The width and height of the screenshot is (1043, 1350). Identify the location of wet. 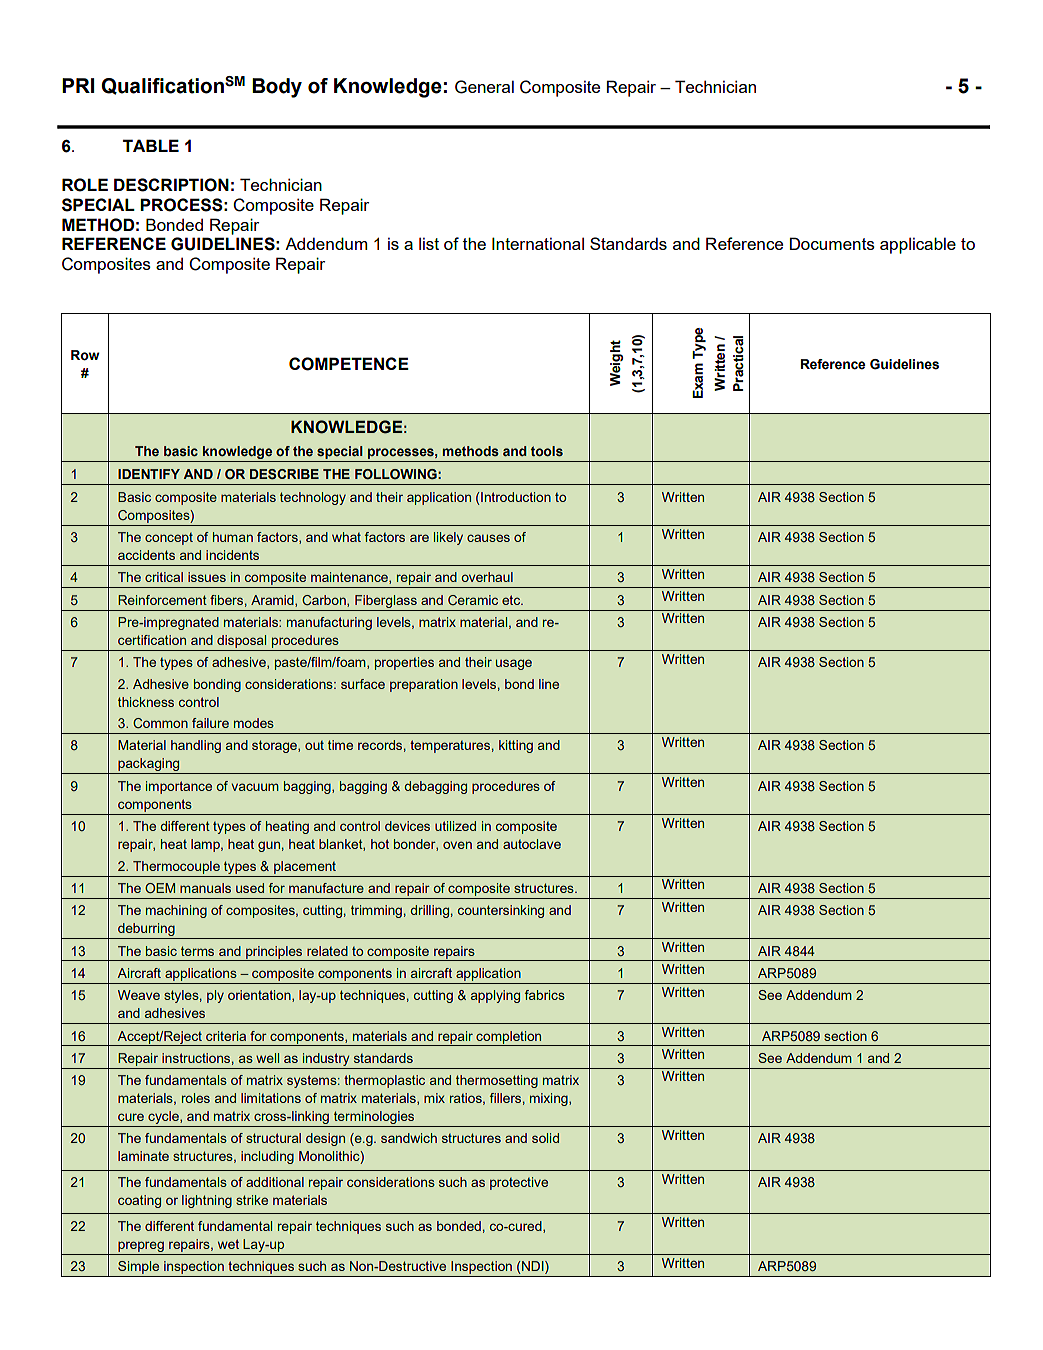
(228, 1244).
